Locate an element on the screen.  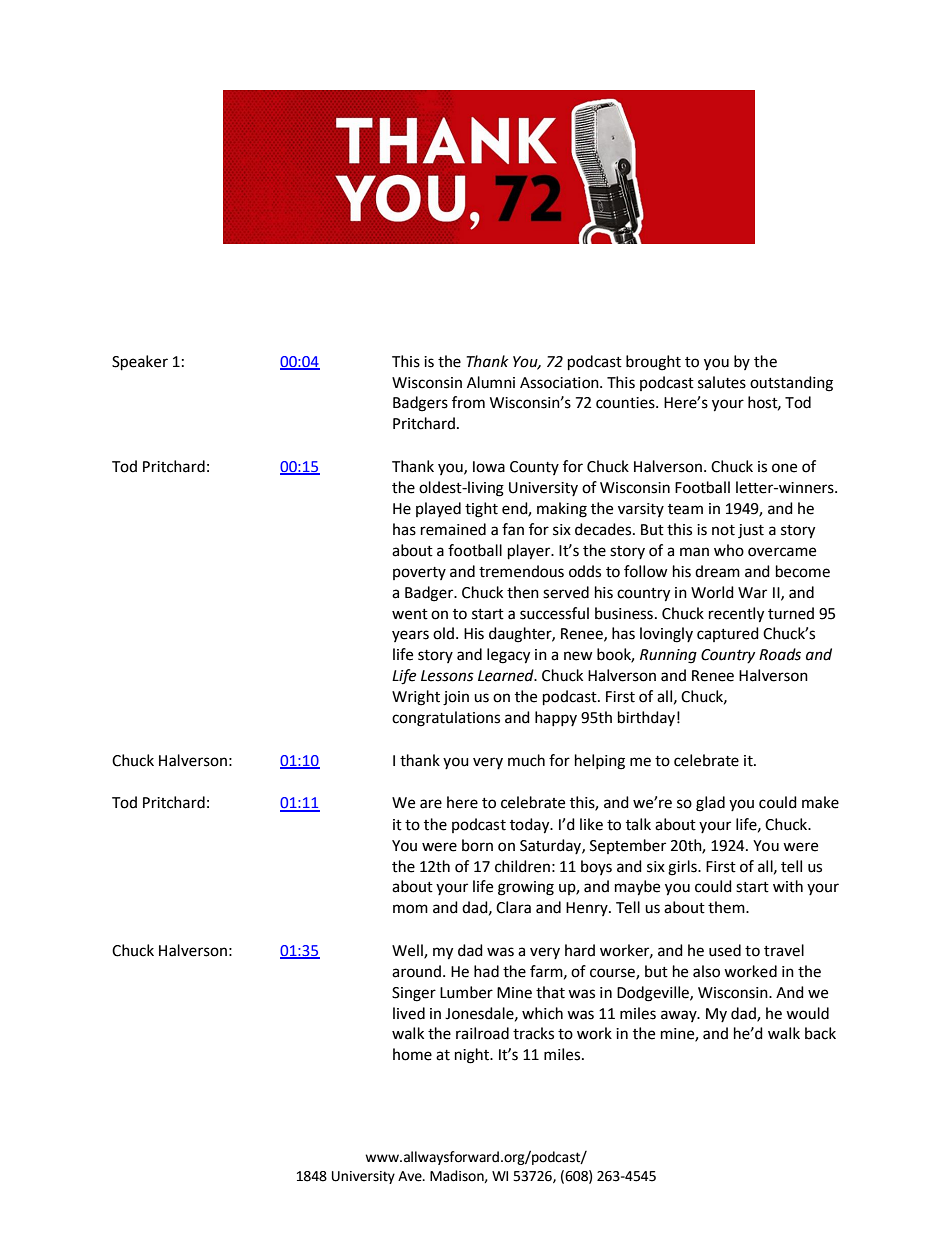
Speaker is located at coordinates (140, 363).
